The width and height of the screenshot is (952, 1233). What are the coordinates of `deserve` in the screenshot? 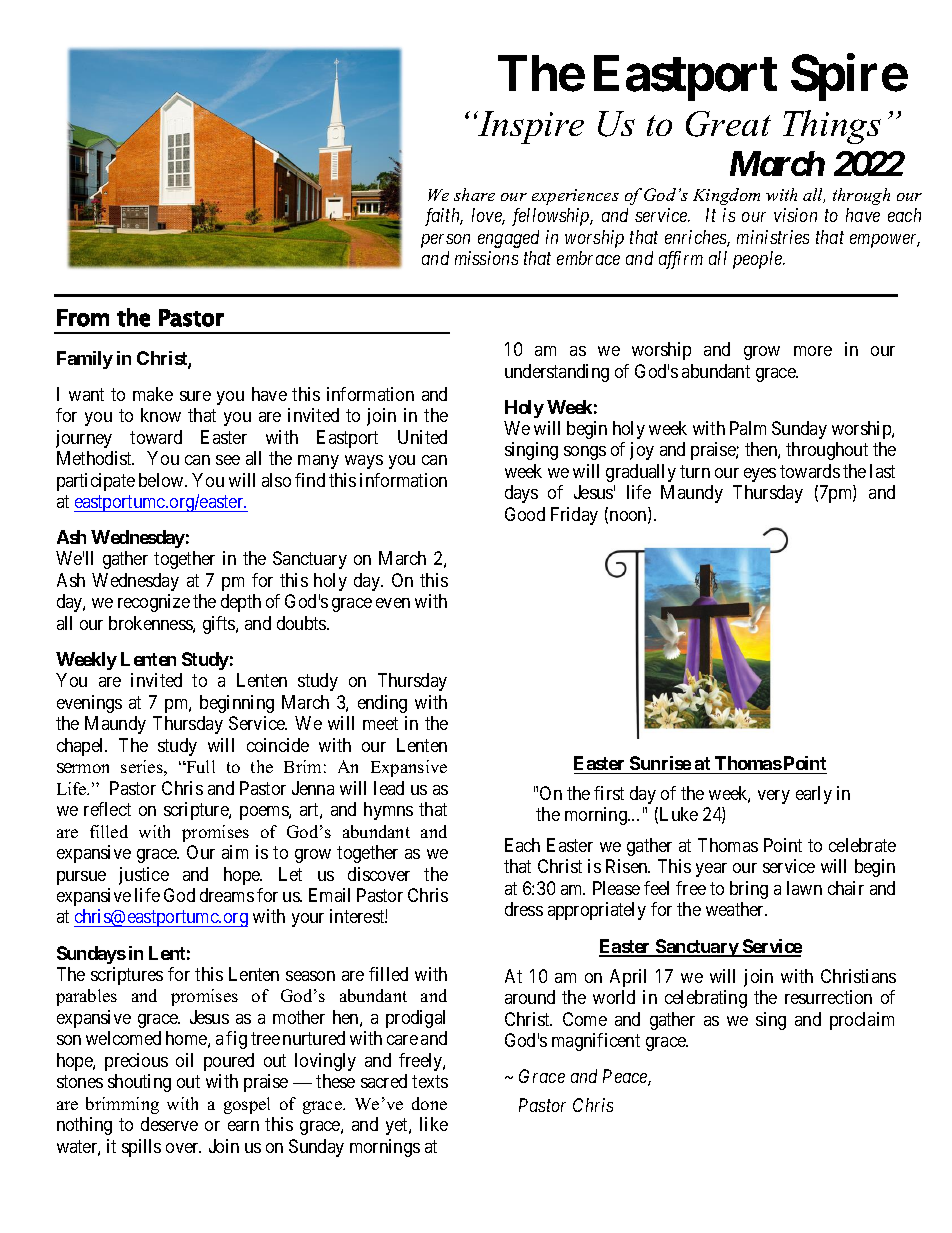 It's located at (169, 1124).
